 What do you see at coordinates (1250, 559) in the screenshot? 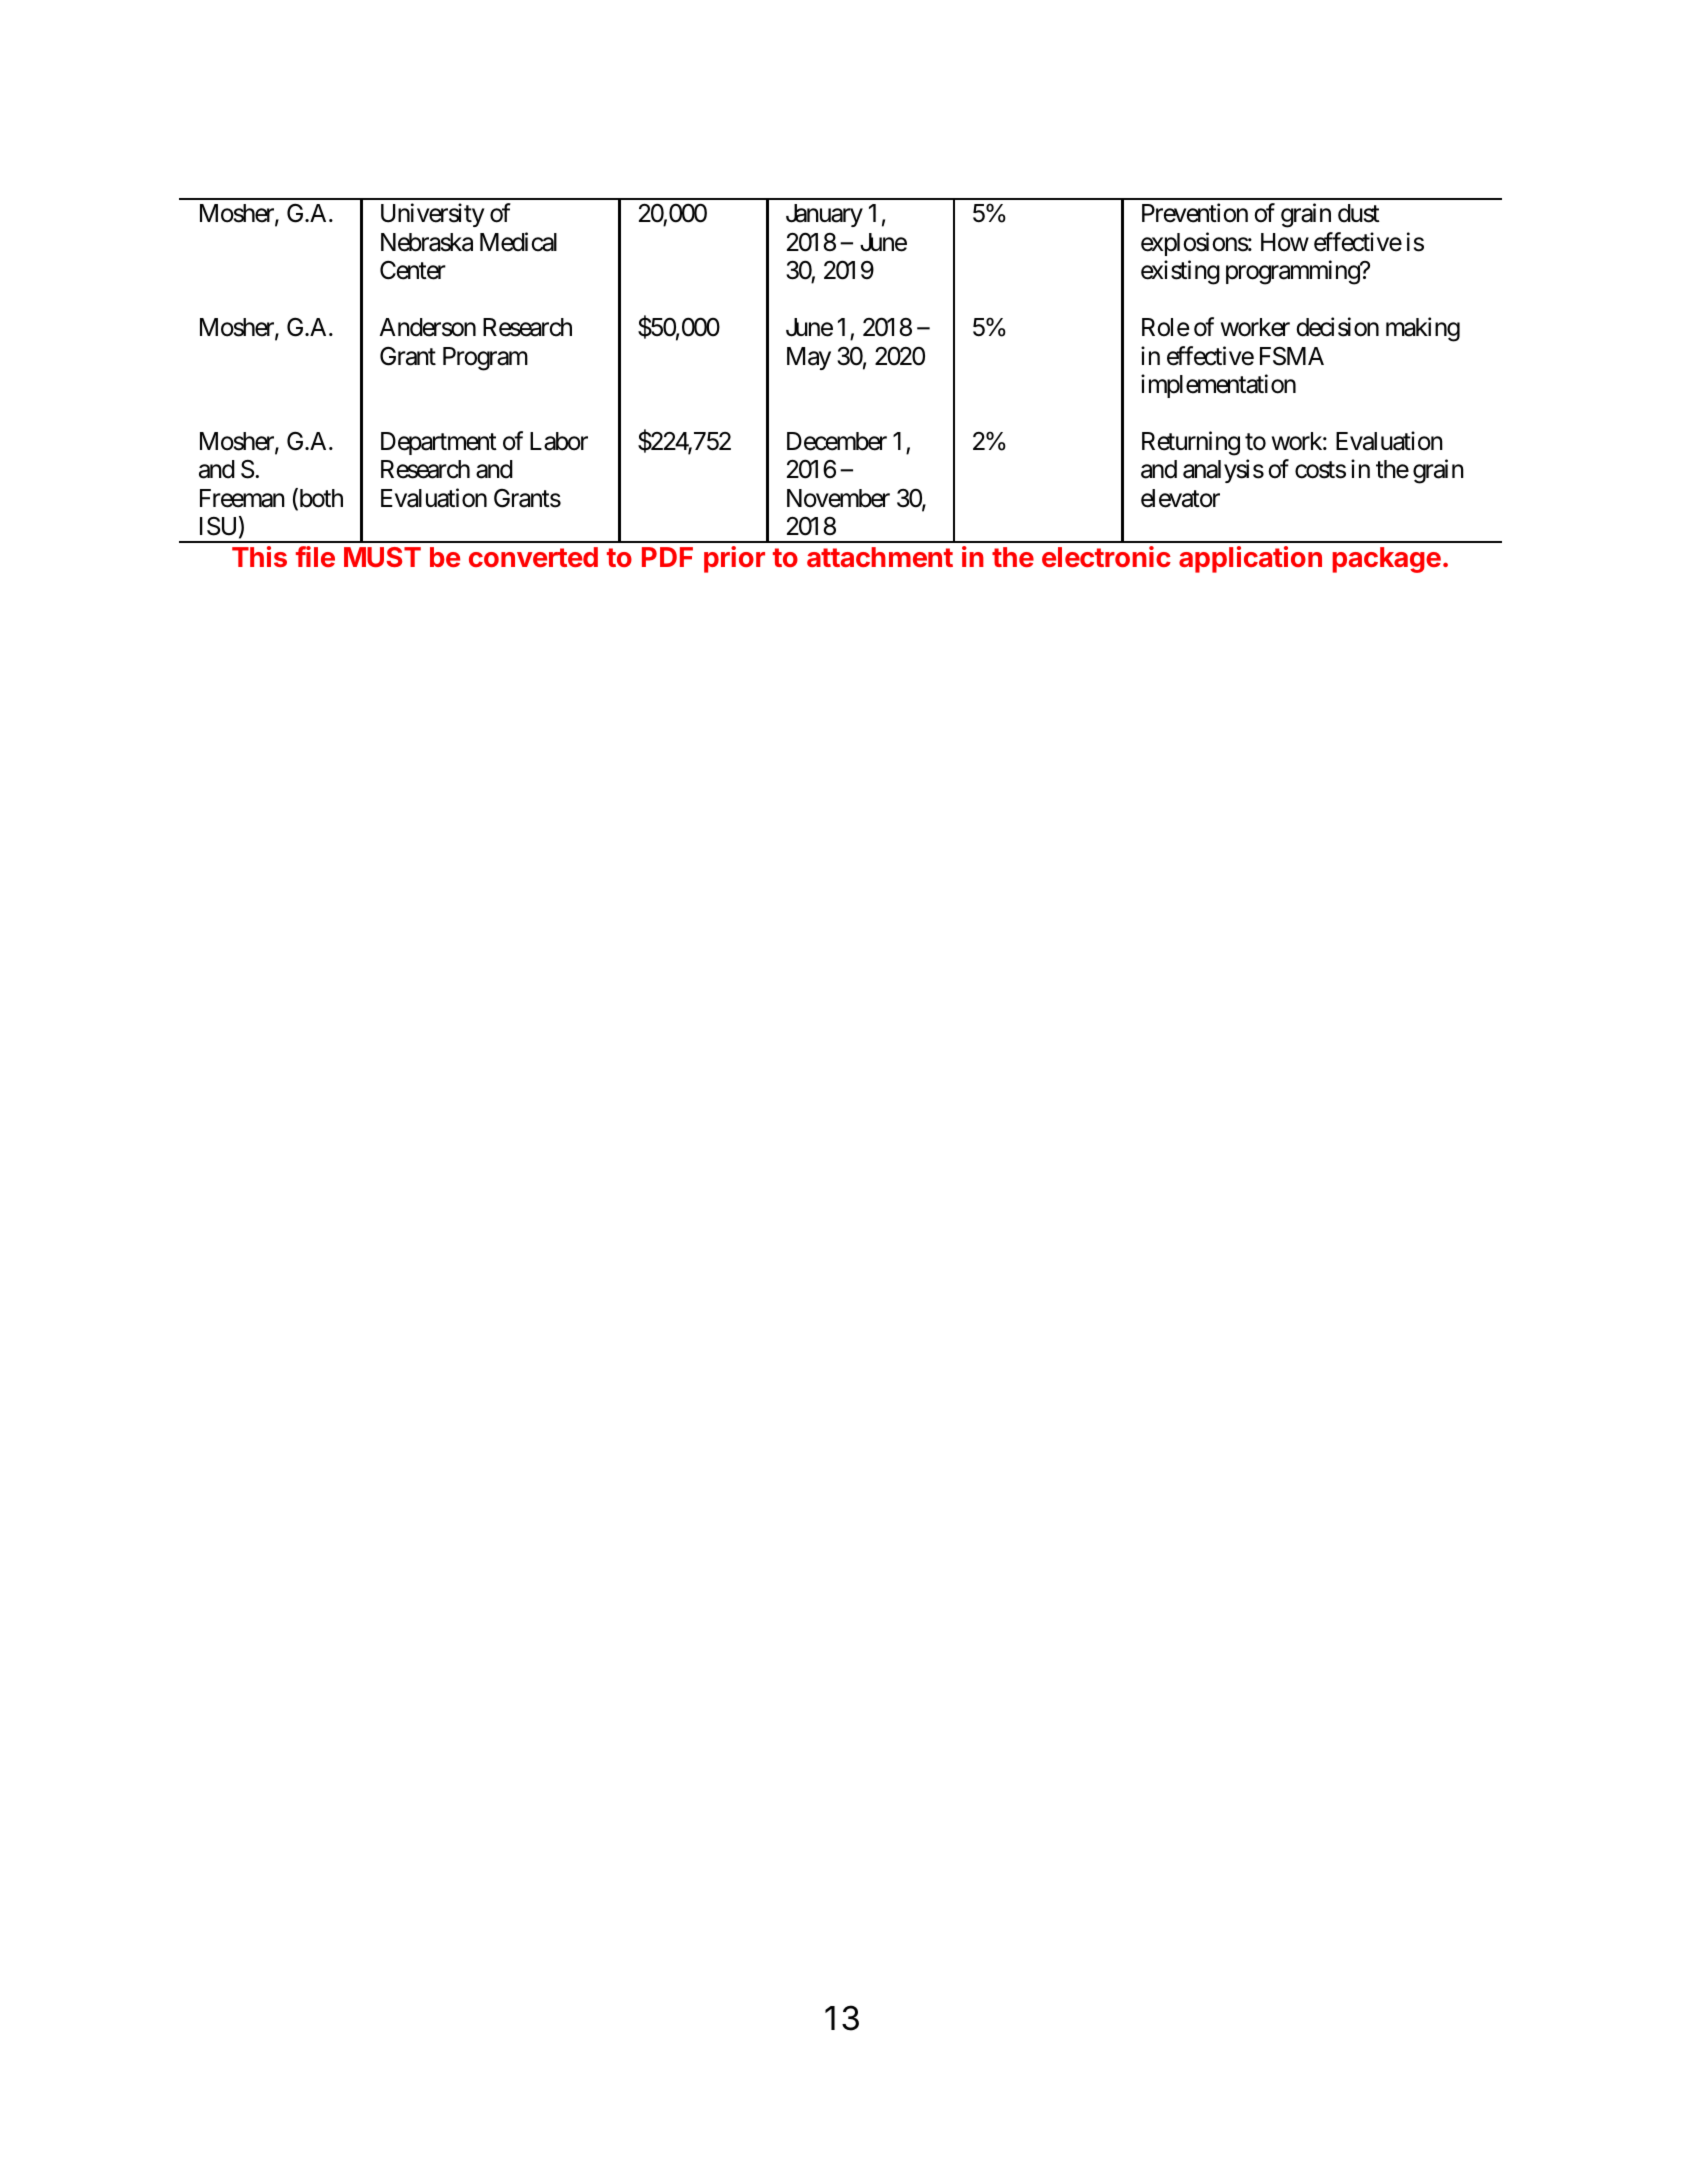
I see `application` at bounding box center [1250, 559].
